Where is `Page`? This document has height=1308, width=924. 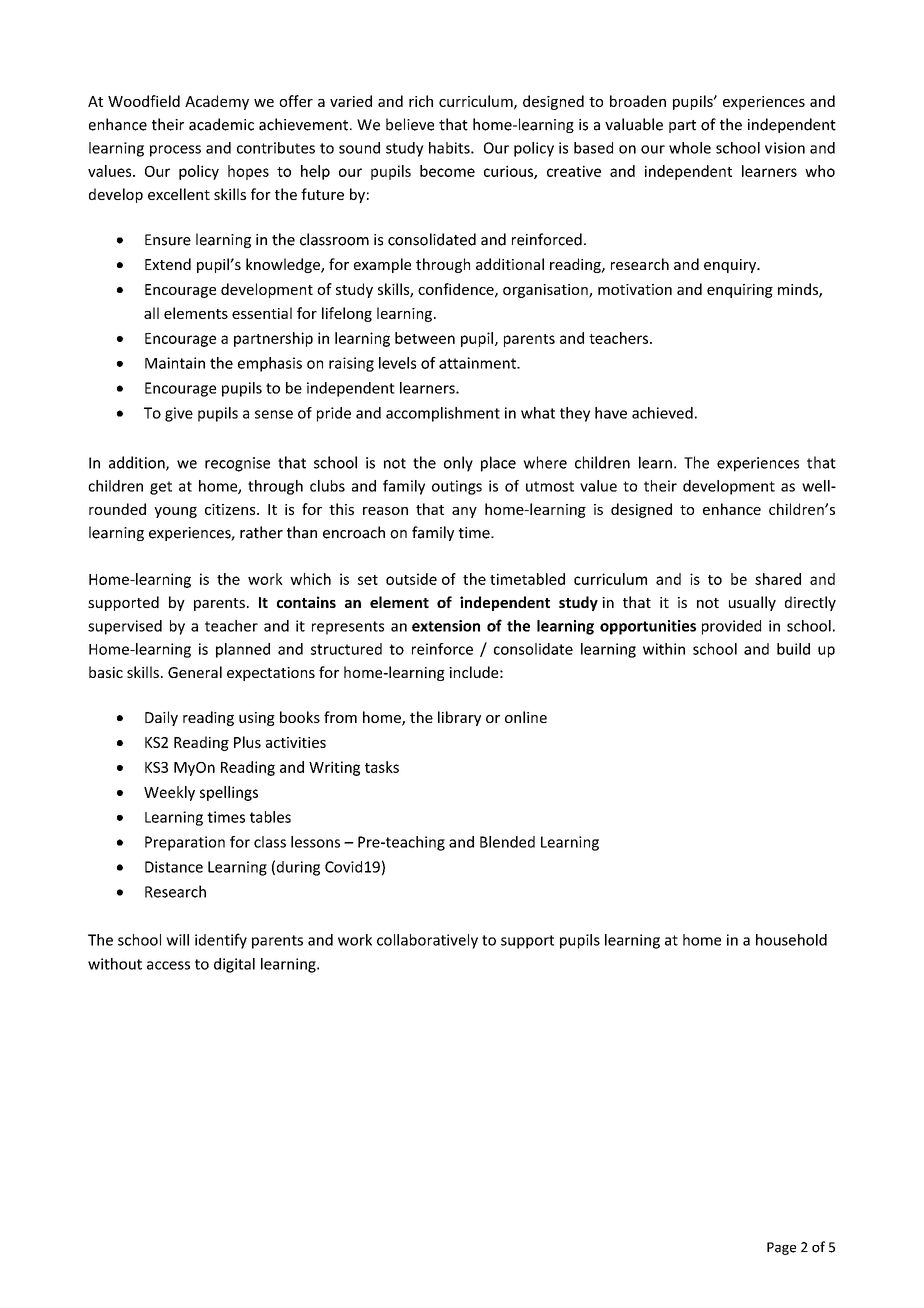
Page is located at coordinates (781, 1248).
